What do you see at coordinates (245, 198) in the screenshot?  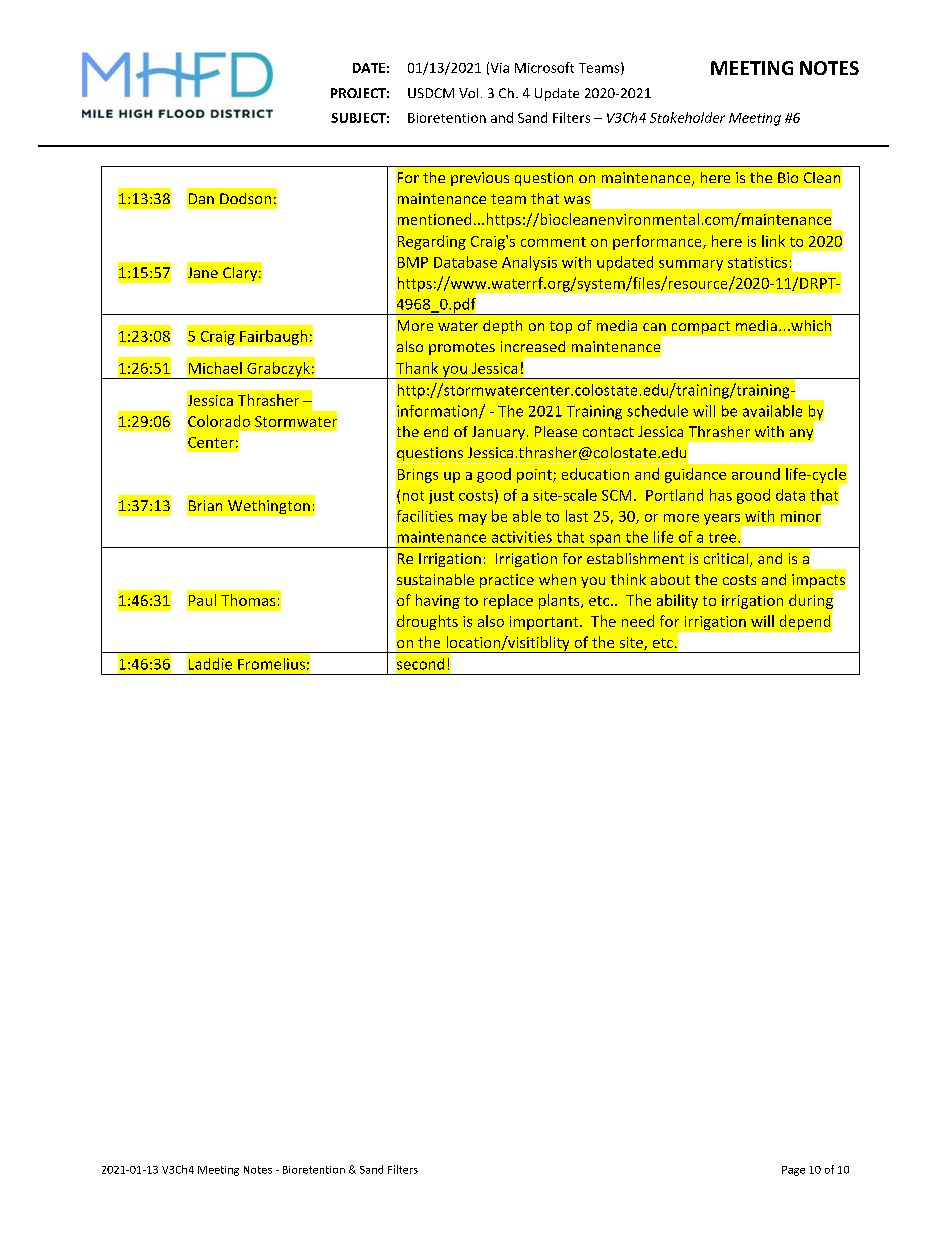 I see `Dodson` at bounding box center [245, 198].
